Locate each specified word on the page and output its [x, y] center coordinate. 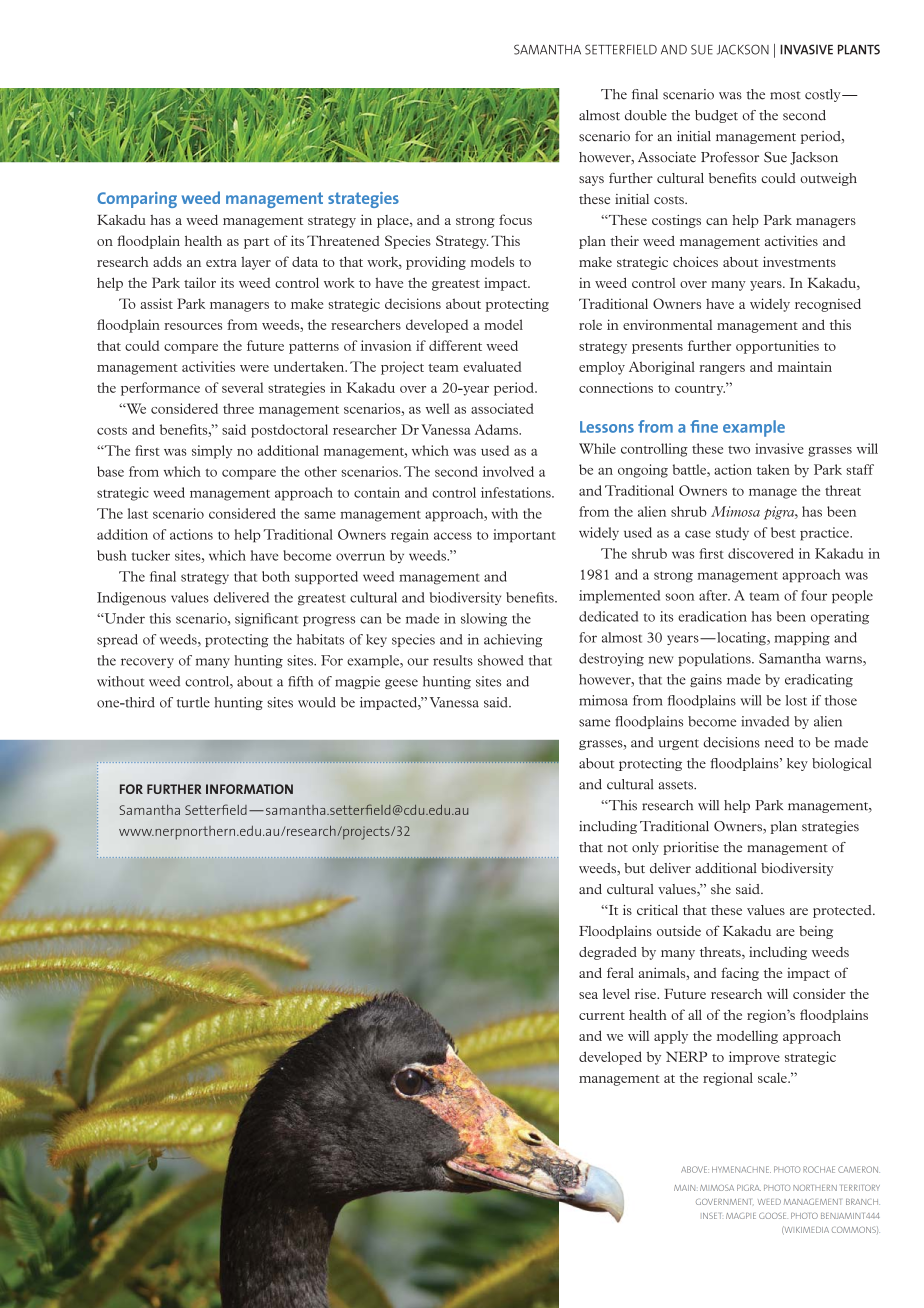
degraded [608, 953]
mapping [802, 639]
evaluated [492, 366]
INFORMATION [249, 789]
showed [501, 660]
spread [117, 640]
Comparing [137, 200]
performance [160, 389]
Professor [730, 157]
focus [515, 219]
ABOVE [695, 1169]
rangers [722, 370]
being [816, 932]
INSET [712, 1216]
